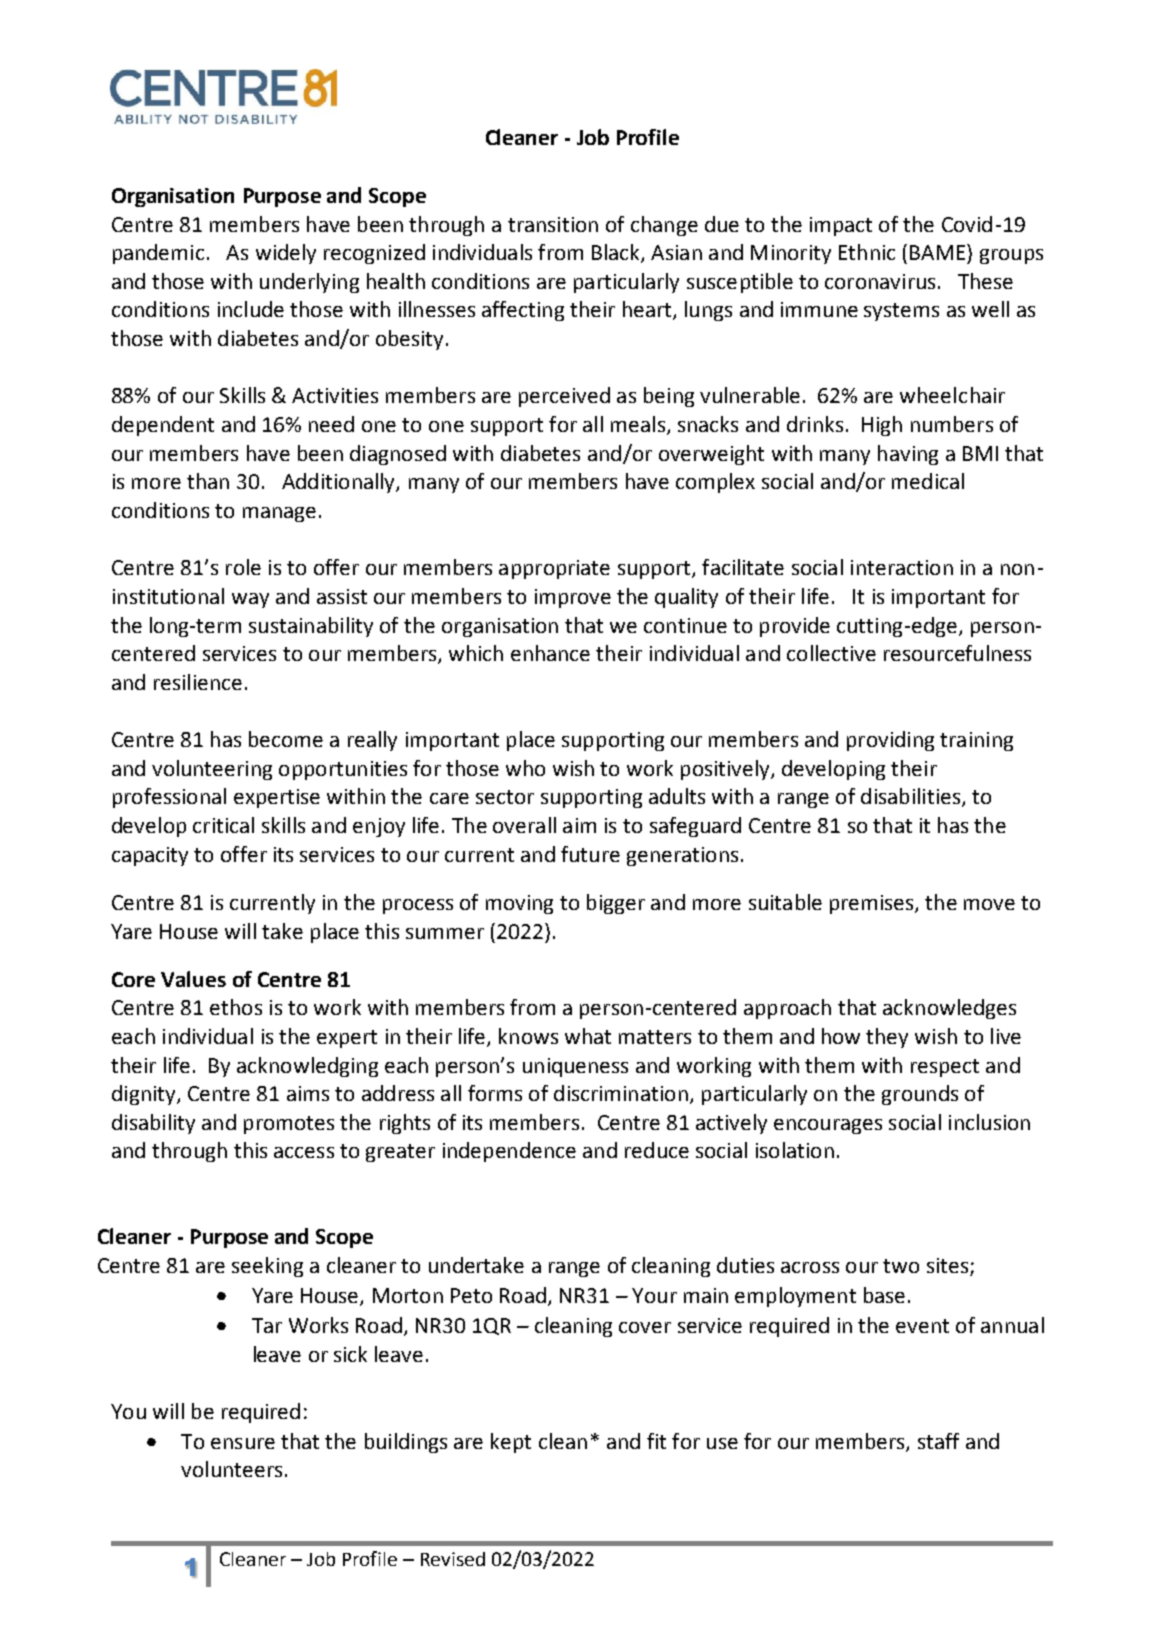 The image size is (1164, 1646). I want to click on coronavirus, so click(880, 281).
